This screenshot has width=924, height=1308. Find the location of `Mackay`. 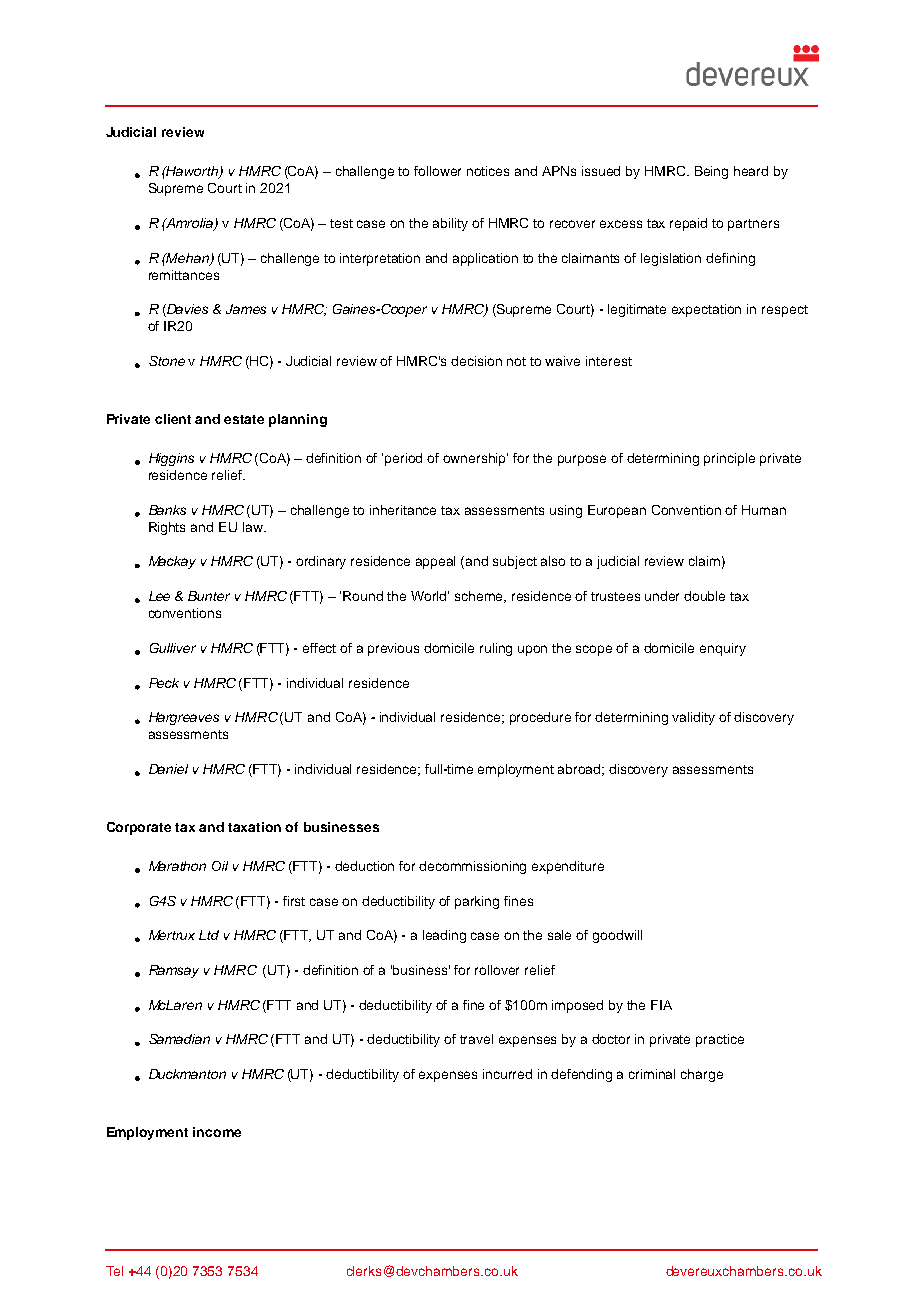

Mackay is located at coordinates (172, 562).
